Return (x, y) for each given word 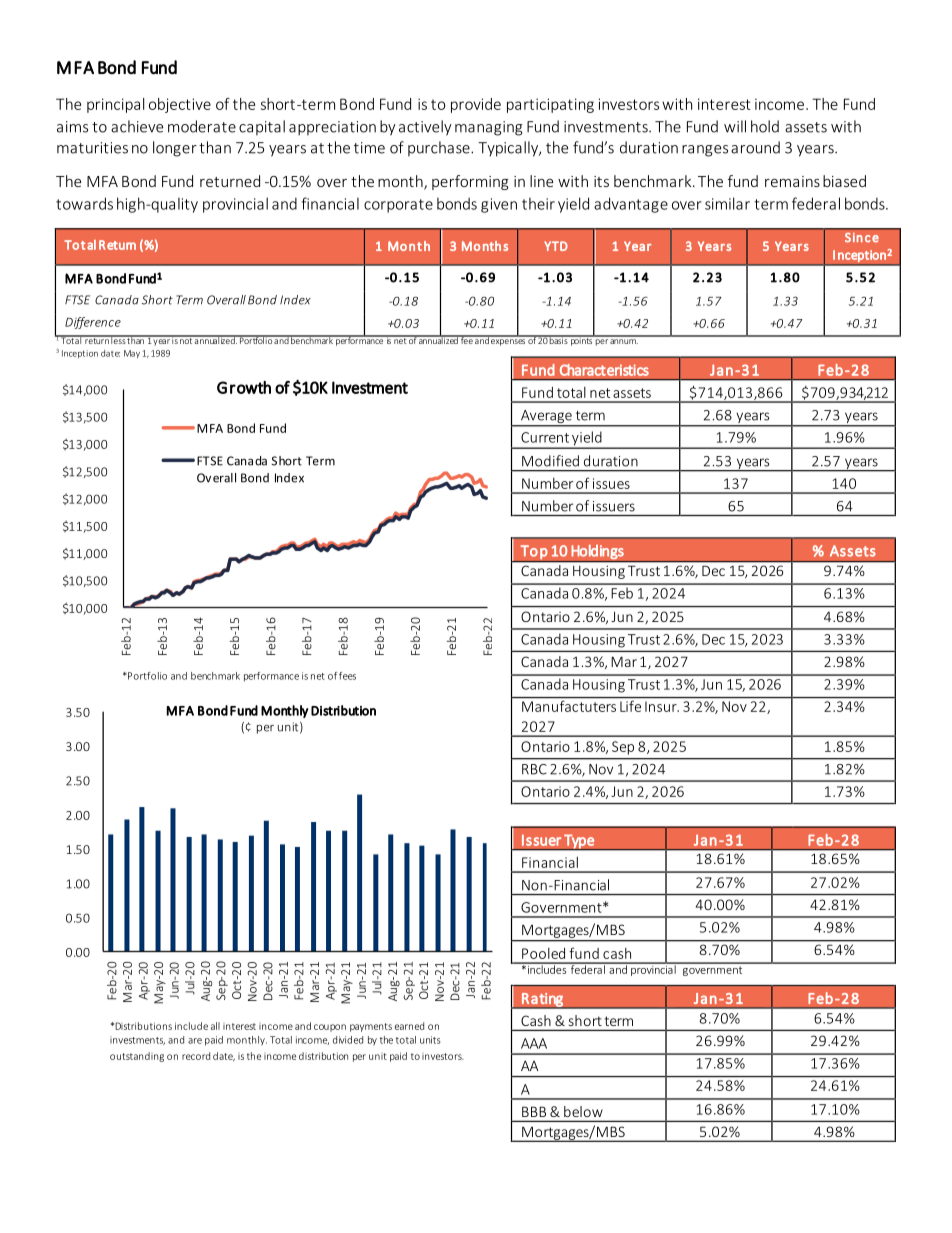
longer (175, 149)
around (755, 147)
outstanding (137, 1057)
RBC (534, 769)
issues (611, 483)
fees (347, 676)
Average (546, 416)
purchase (440, 148)
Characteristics (604, 370)
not (186, 340)
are (195, 1041)
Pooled (543, 953)
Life (630, 706)
